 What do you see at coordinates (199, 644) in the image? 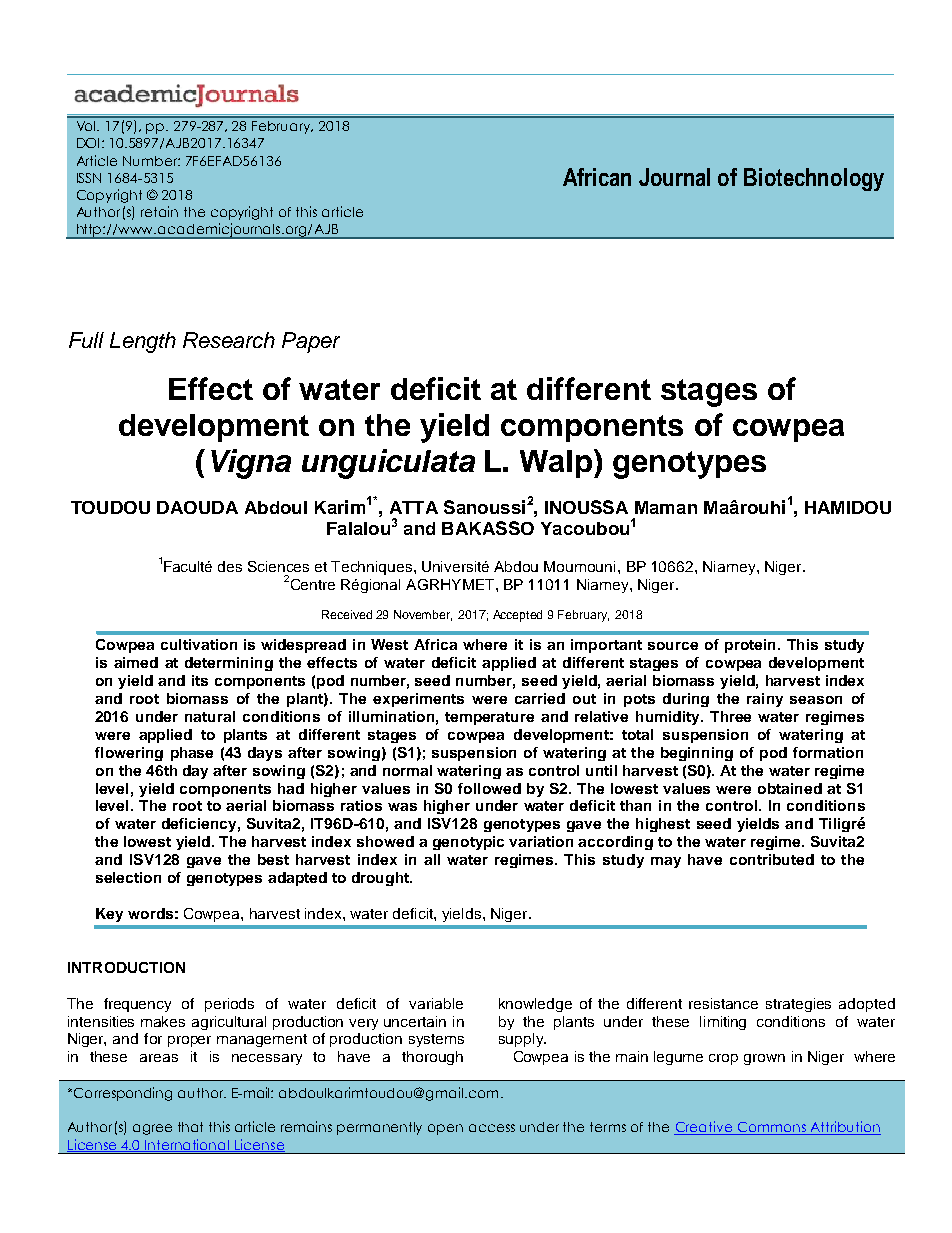
I see `cultivation` at bounding box center [199, 644].
